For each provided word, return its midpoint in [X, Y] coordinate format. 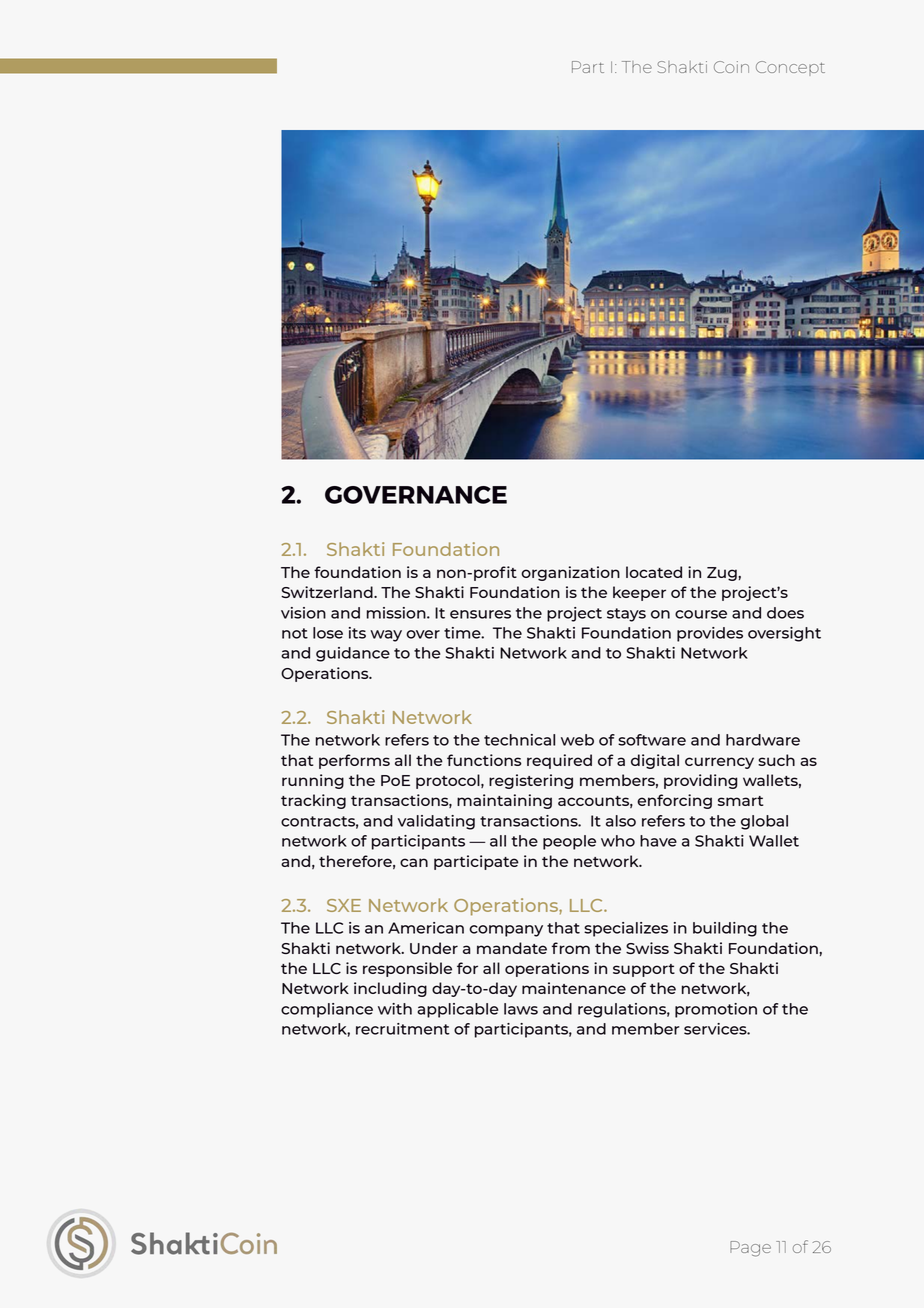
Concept [790, 68]
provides [710, 634]
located [654, 572]
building [725, 929]
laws [521, 1009]
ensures [480, 614]
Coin [731, 67]
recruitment [403, 1029]
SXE [344, 905]
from [571, 948]
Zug [723, 574]
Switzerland [328, 592]
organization [570, 573]
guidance [353, 654]
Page [750, 1249]
